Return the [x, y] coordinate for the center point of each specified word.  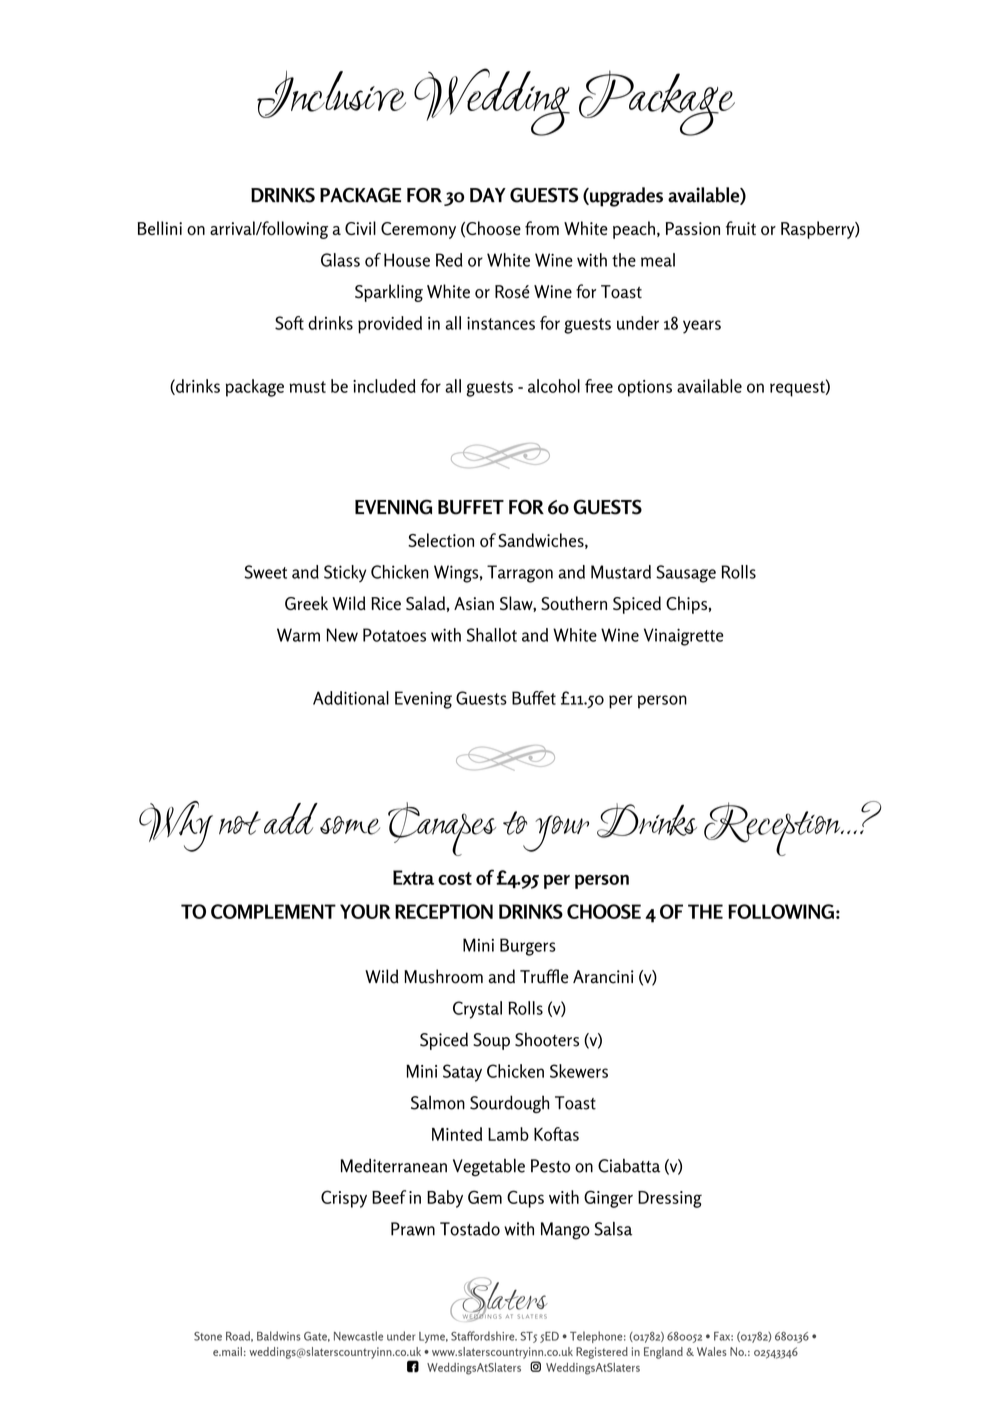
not [240, 823]
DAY [488, 195]
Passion [693, 228]
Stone [208, 1336]
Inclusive [331, 94]
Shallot [492, 635]
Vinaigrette [684, 637]
